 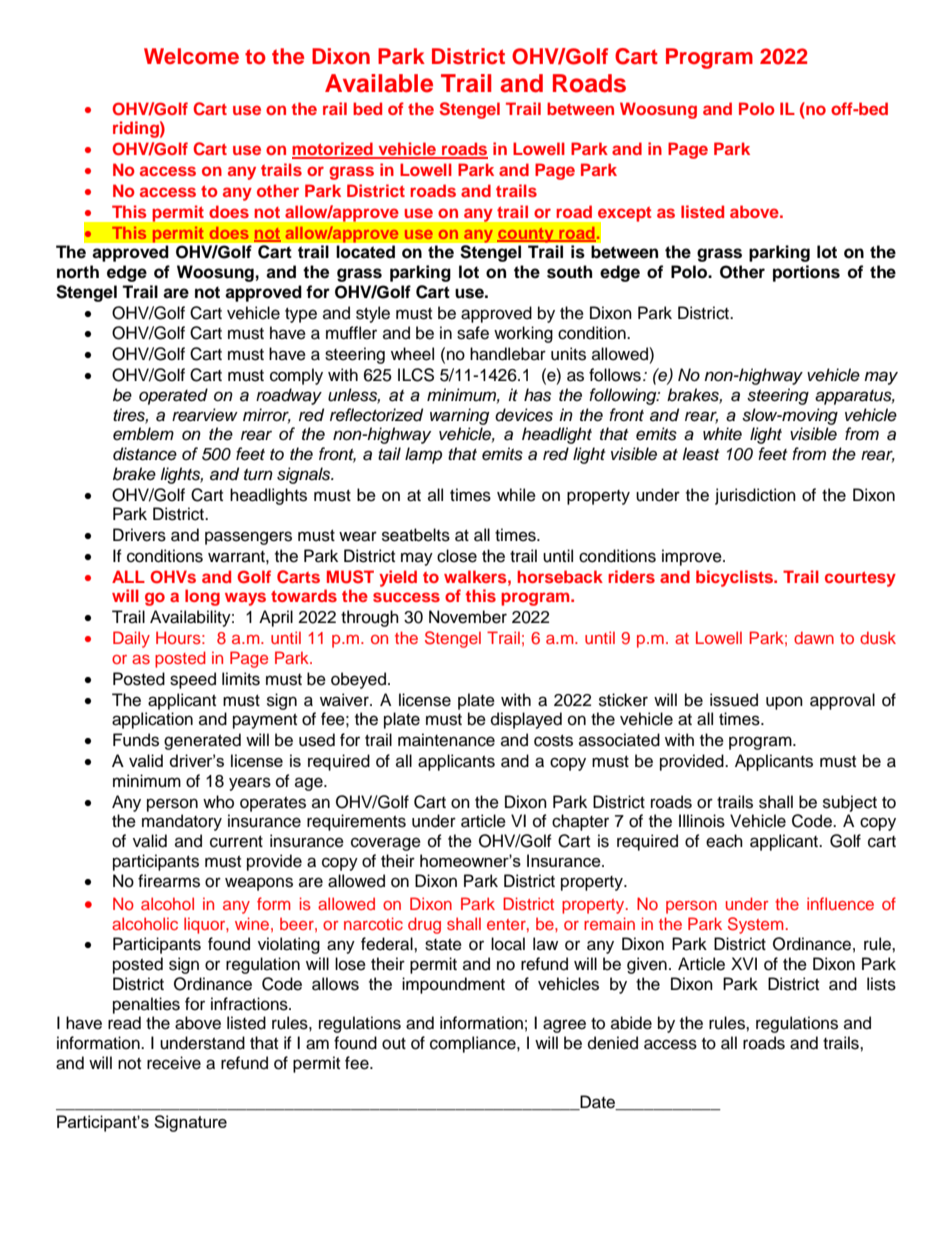 What do you see at coordinates (850, 803) in the screenshot?
I see `subject` at bounding box center [850, 803].
